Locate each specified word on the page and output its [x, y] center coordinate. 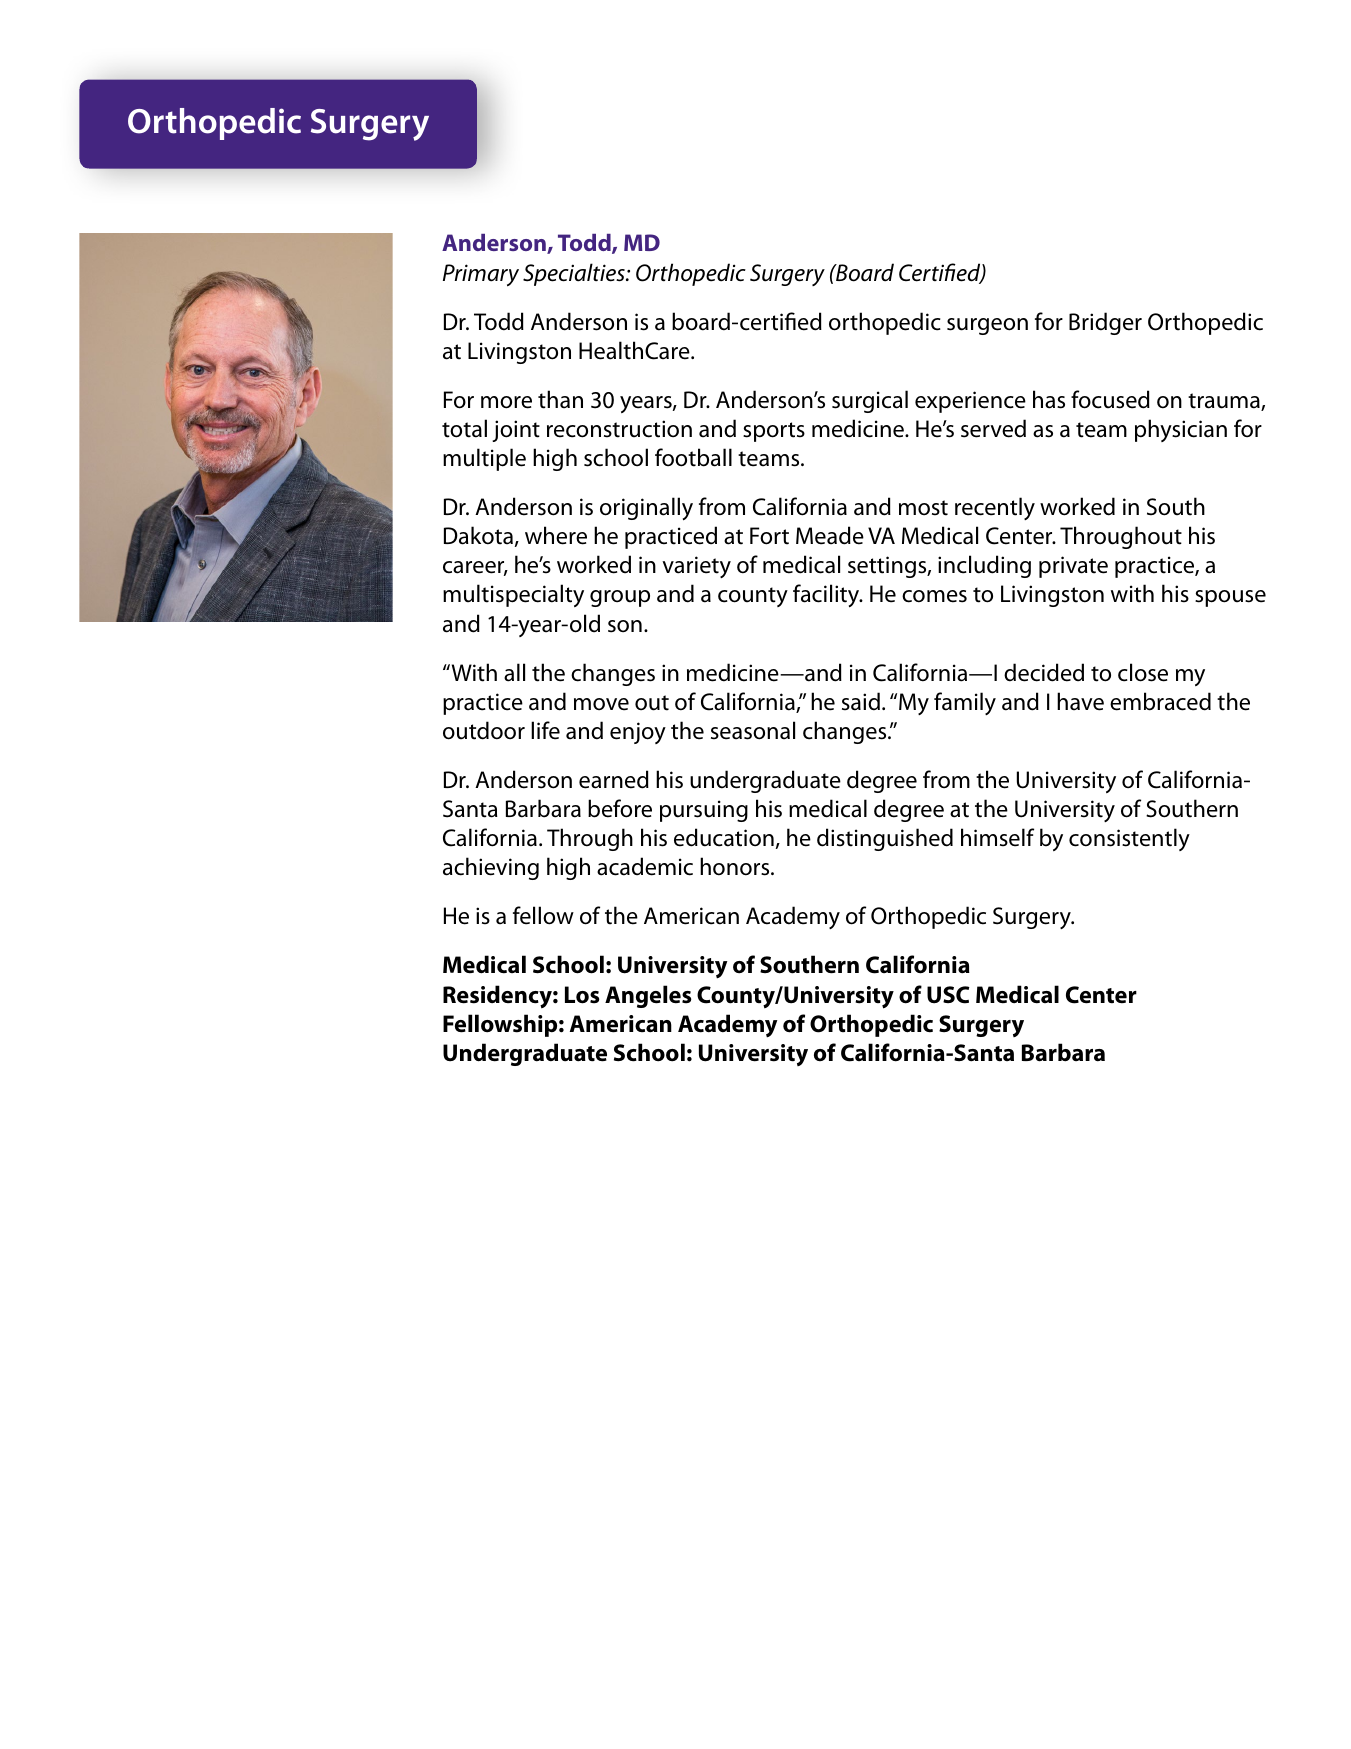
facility [827, 596]
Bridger [1105, 323]
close [1143, 672]
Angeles [648, 996]
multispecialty [513, 595]
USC [948, 995]
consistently [1129, 839]
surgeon [987, 326]
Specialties [575, 274]
